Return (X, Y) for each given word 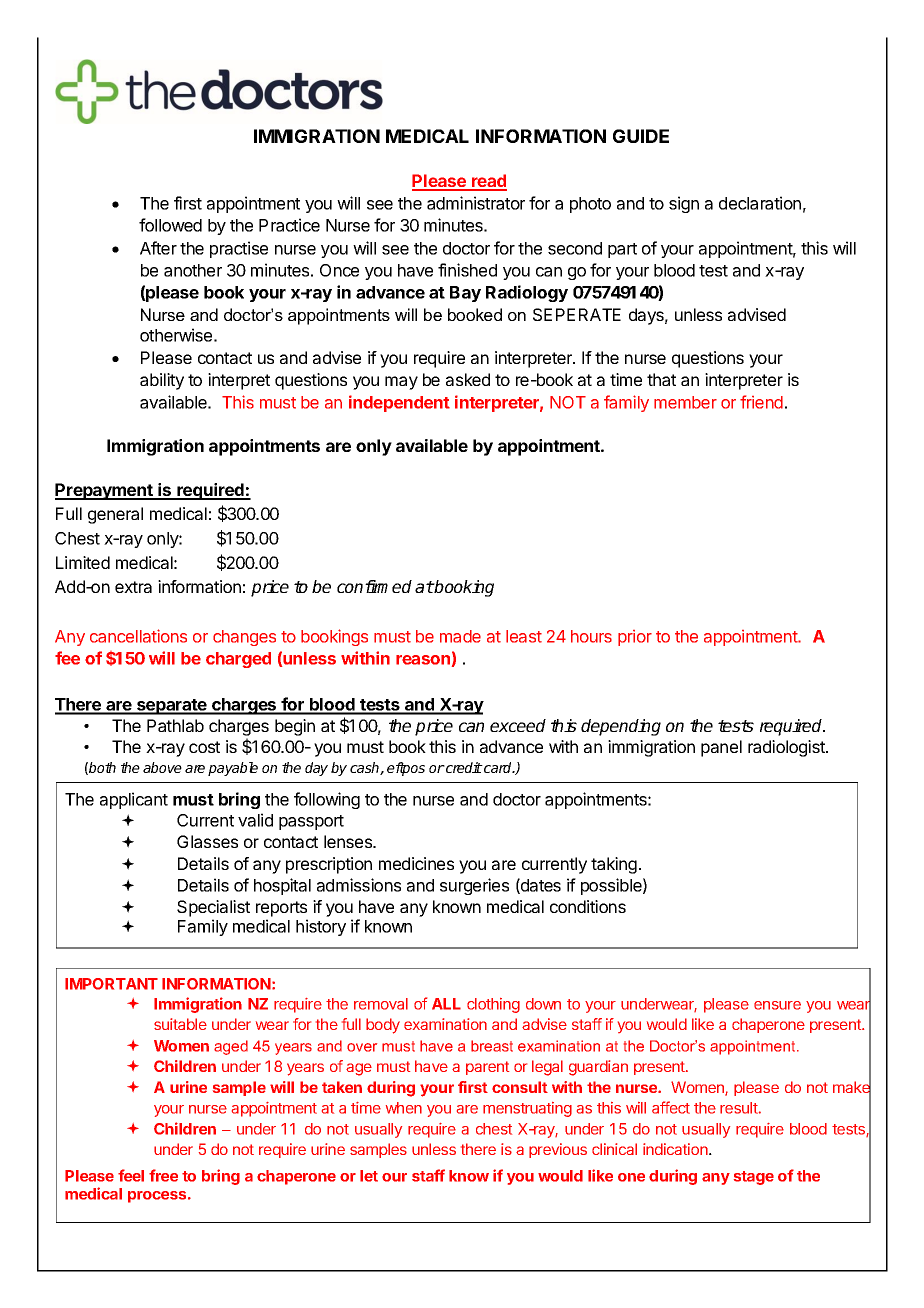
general (115, 515)
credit (463, 767)
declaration (760, 203)
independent (399, 403)
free (163, 1175)
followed (170, 225)
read (488, 182)
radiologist (787, 748)
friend (761, 402)
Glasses (207, 841)
